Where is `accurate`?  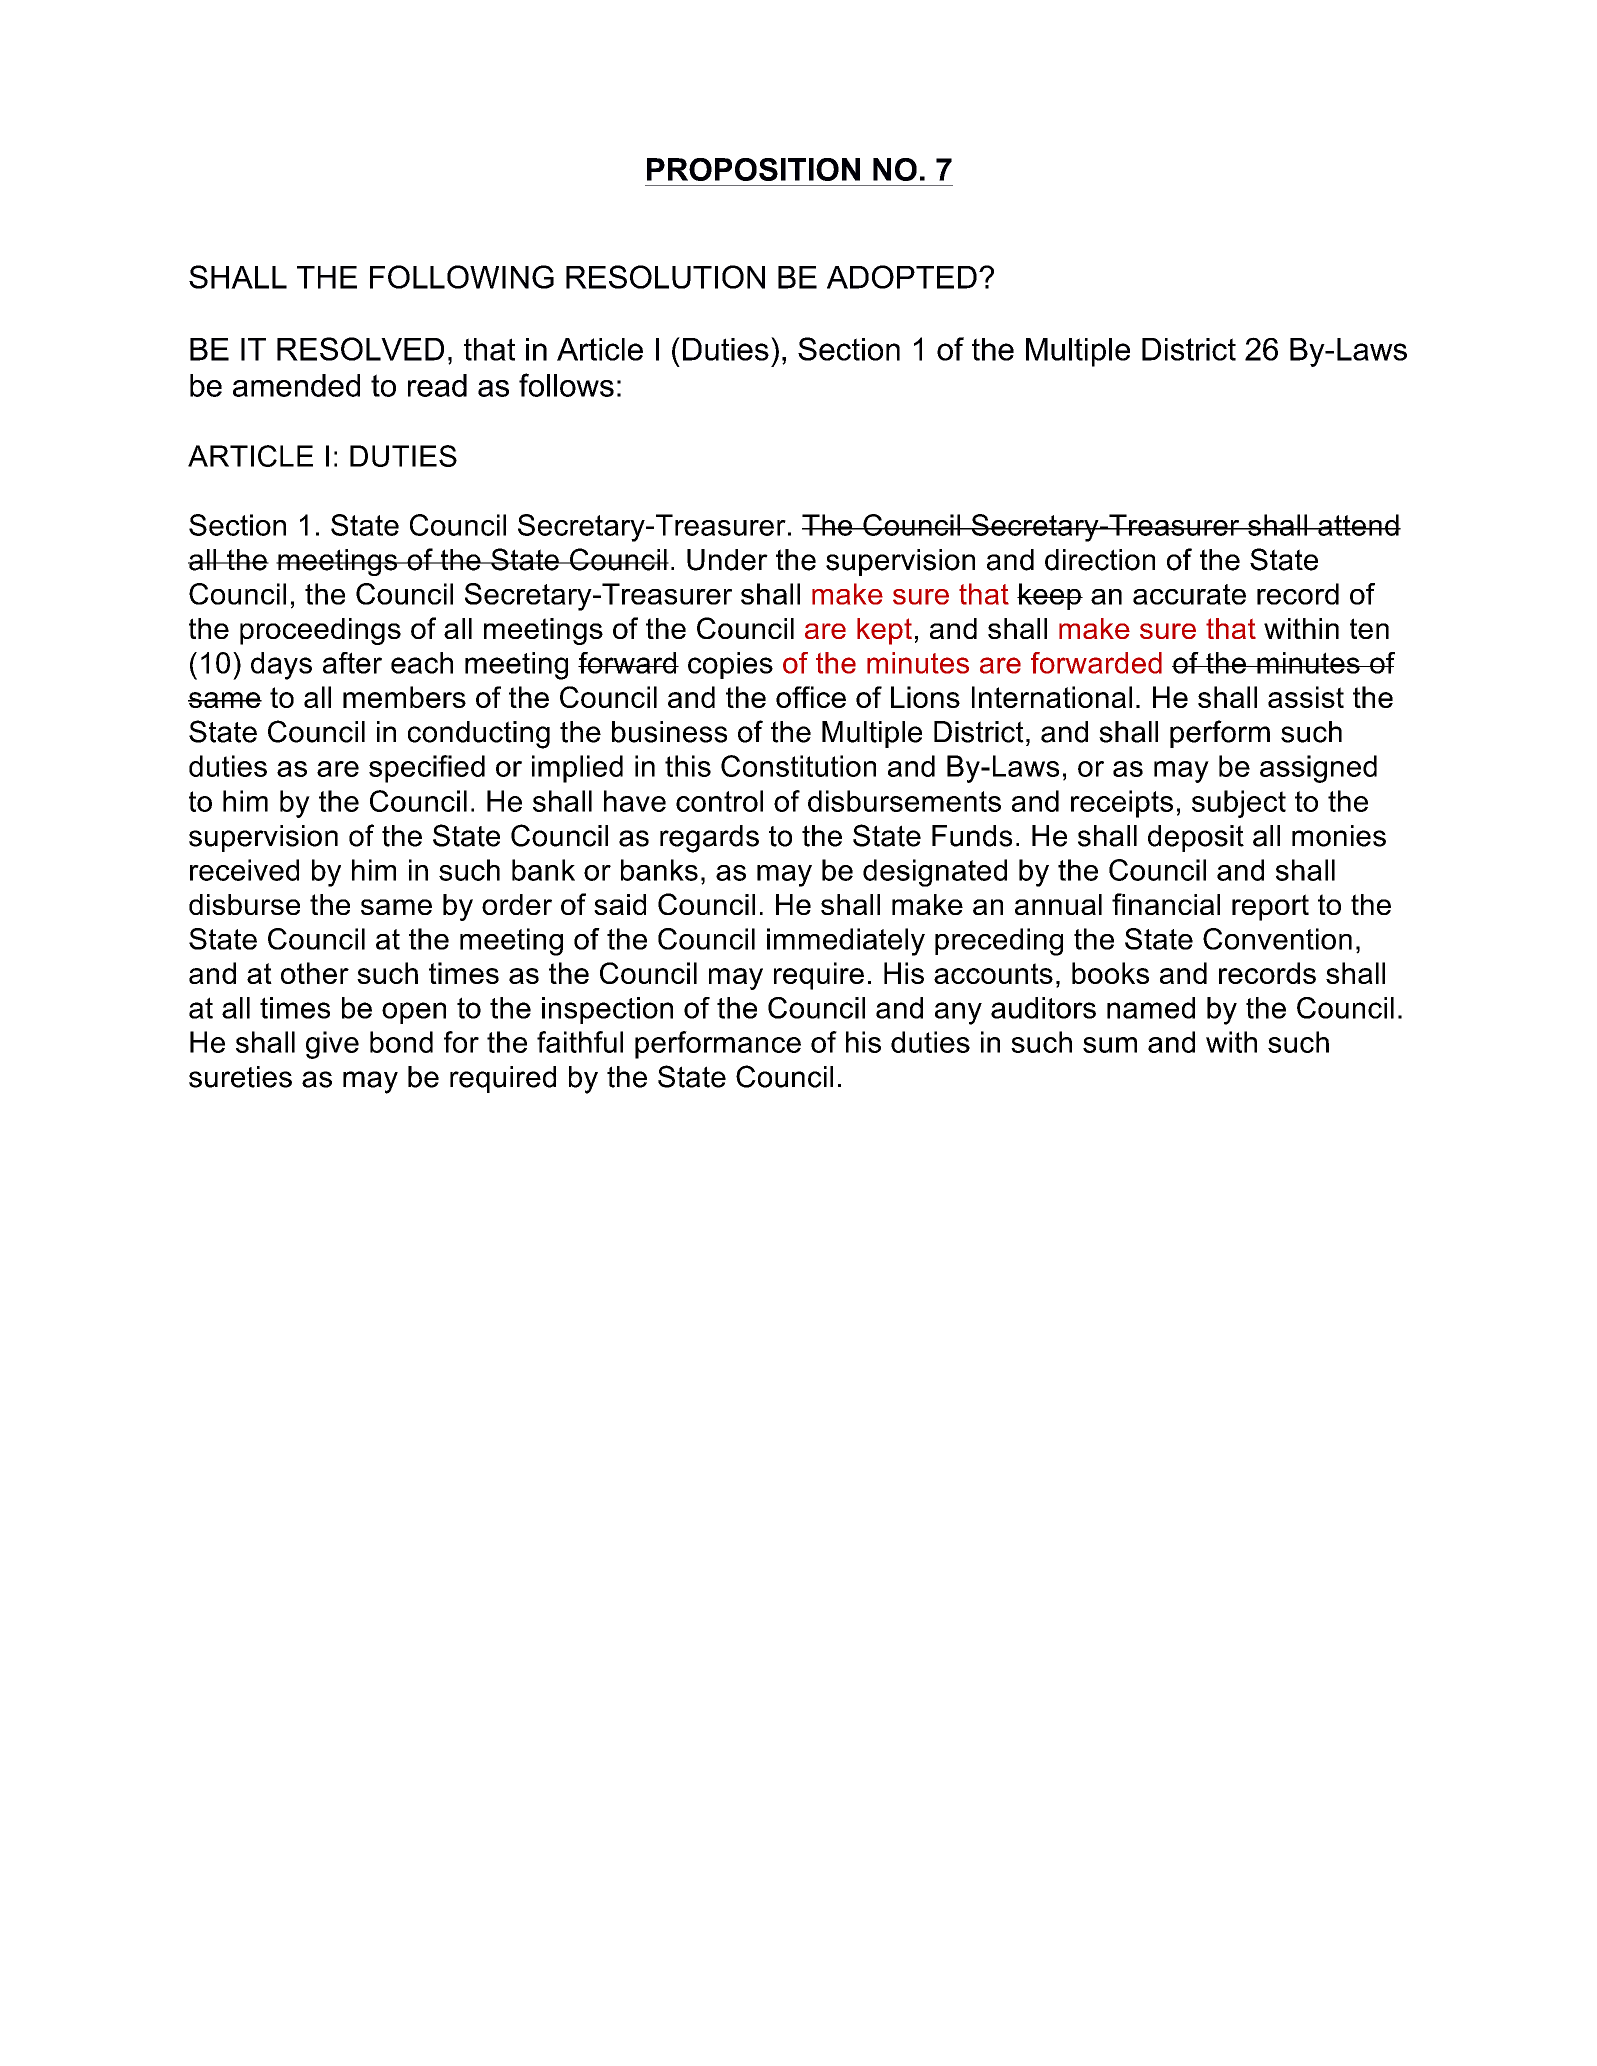
accurate is located at coordinates (1189, 594).
